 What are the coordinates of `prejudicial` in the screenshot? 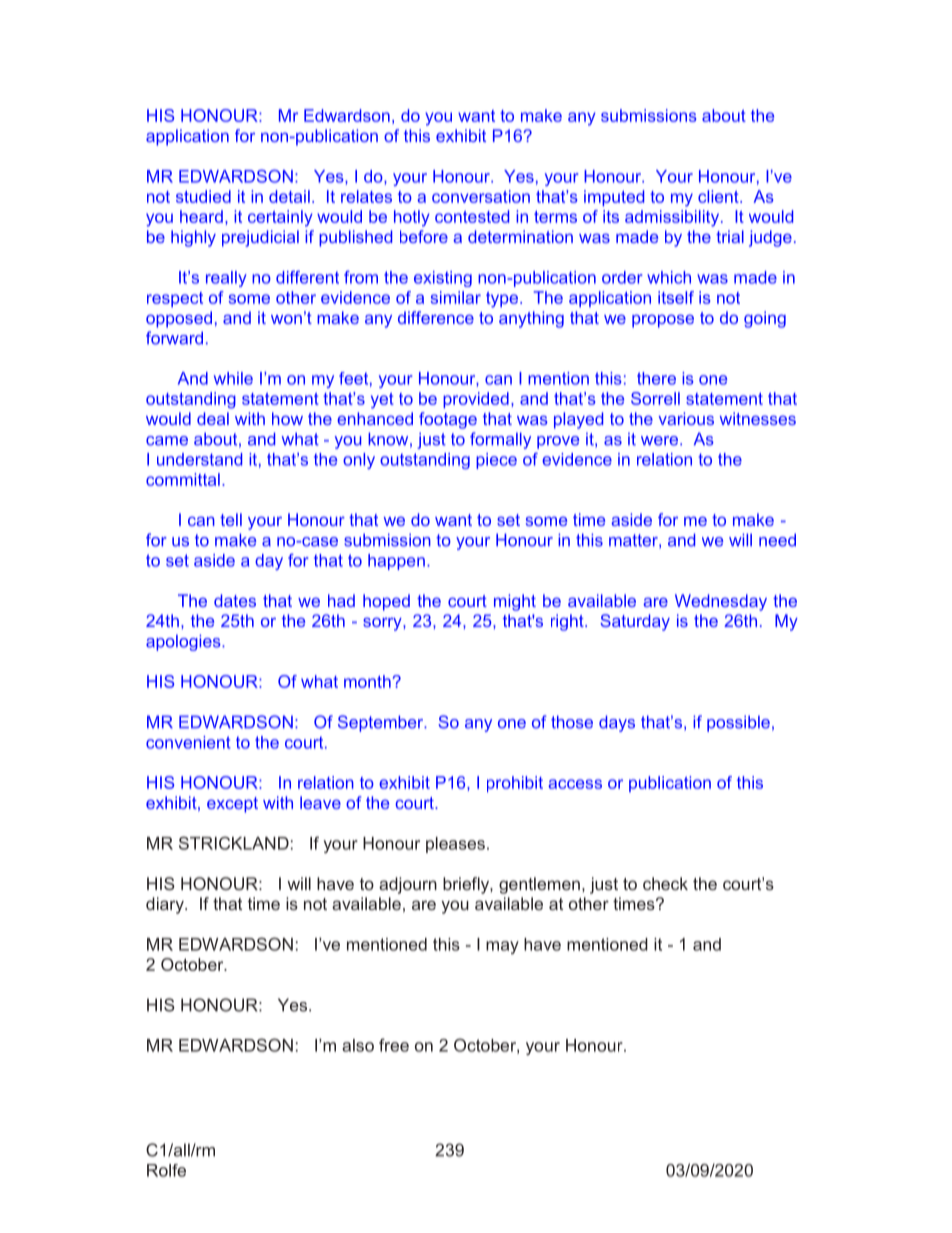 It's located at (260, 238).
